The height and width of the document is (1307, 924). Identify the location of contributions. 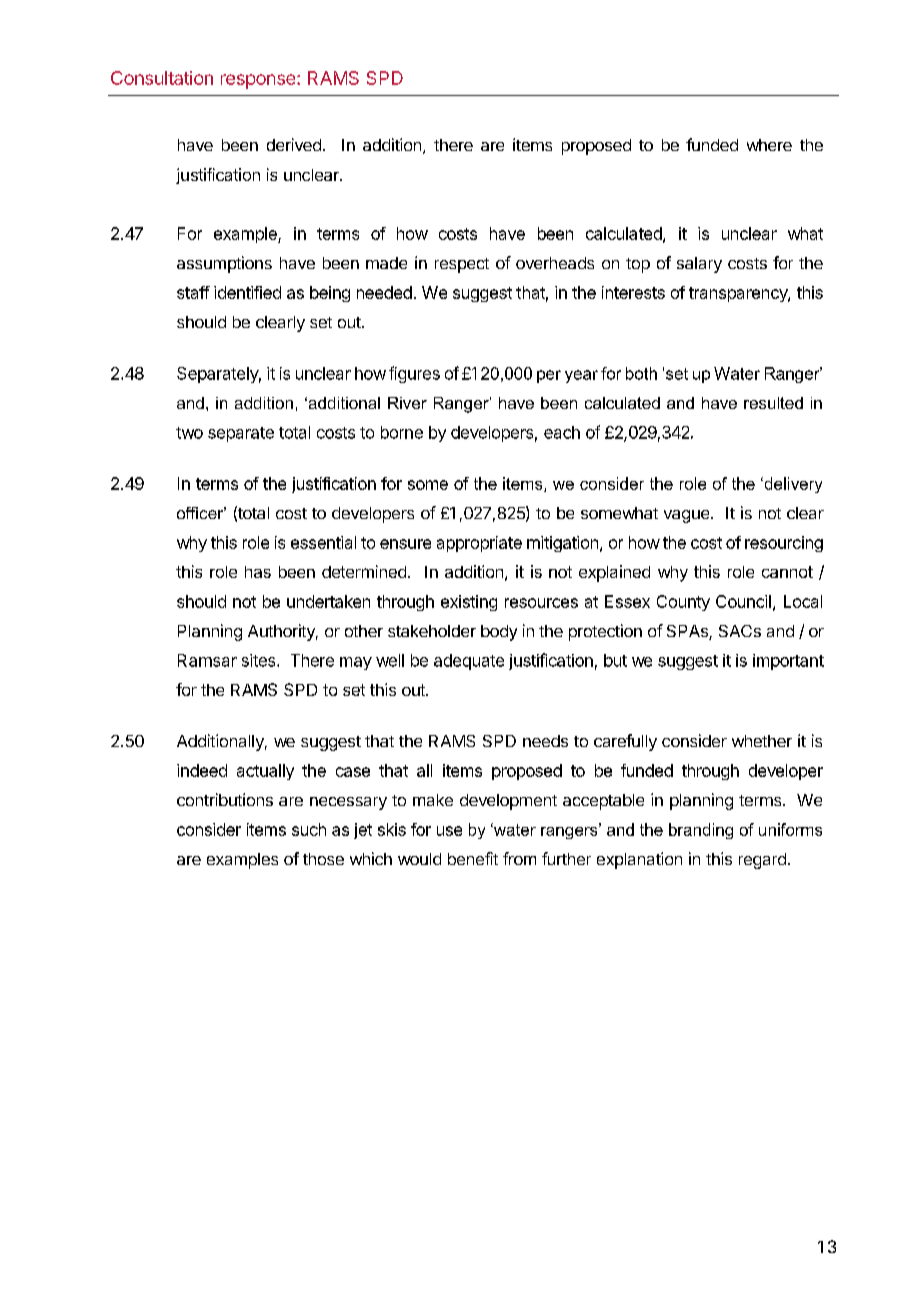
(225, 799).
